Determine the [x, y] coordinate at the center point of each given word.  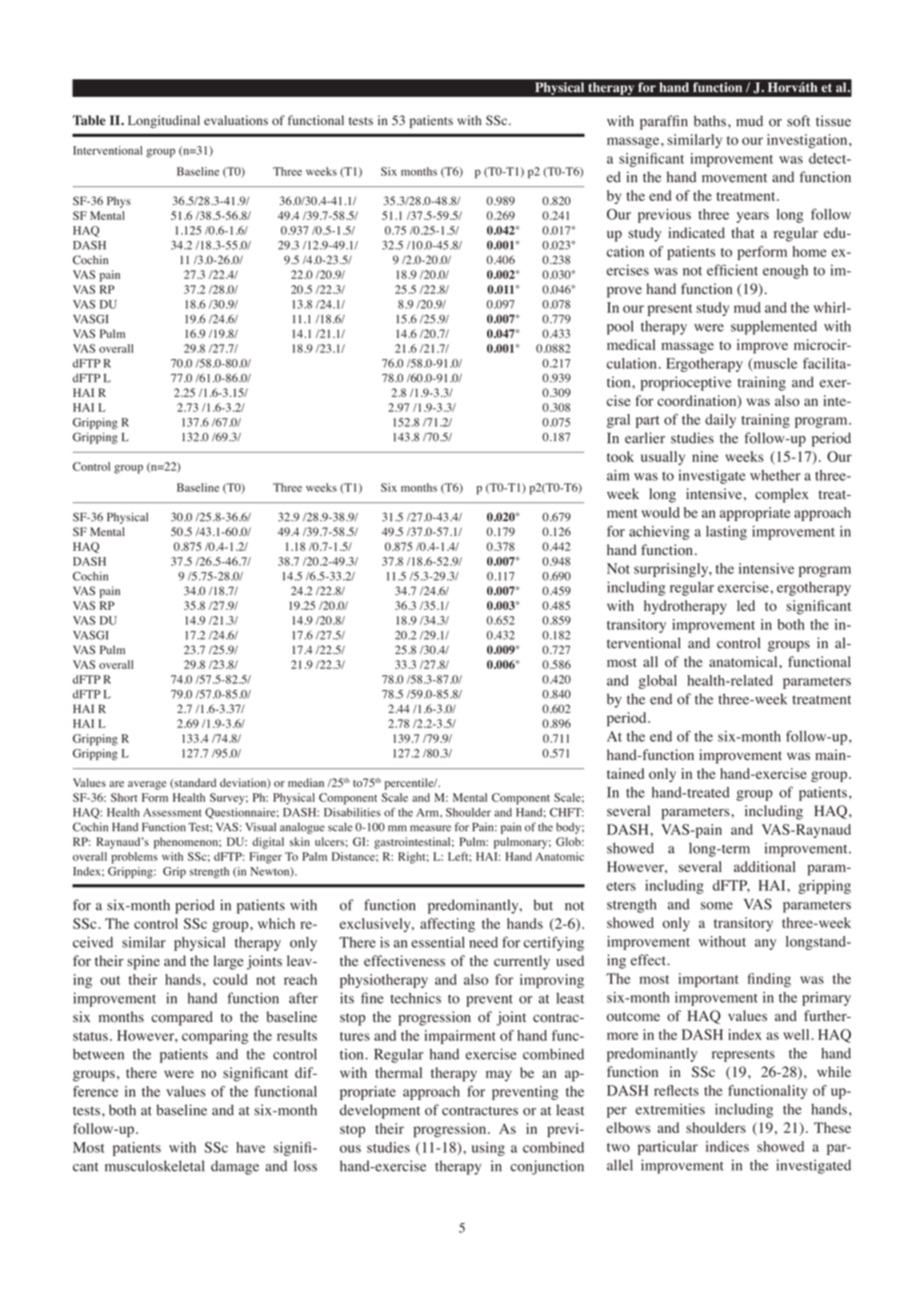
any [765, 944]
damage [235, 1167]
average [147, 785]
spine [143, 962]
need [483, 942]
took [620, 456]
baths [710, 121]
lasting [726, 533]
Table [89, 120]
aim [618, 475]
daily [720, 421]
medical [631, 344]
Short [124, 797]
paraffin [664, 122]
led [746, 605]
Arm [428, 812]
